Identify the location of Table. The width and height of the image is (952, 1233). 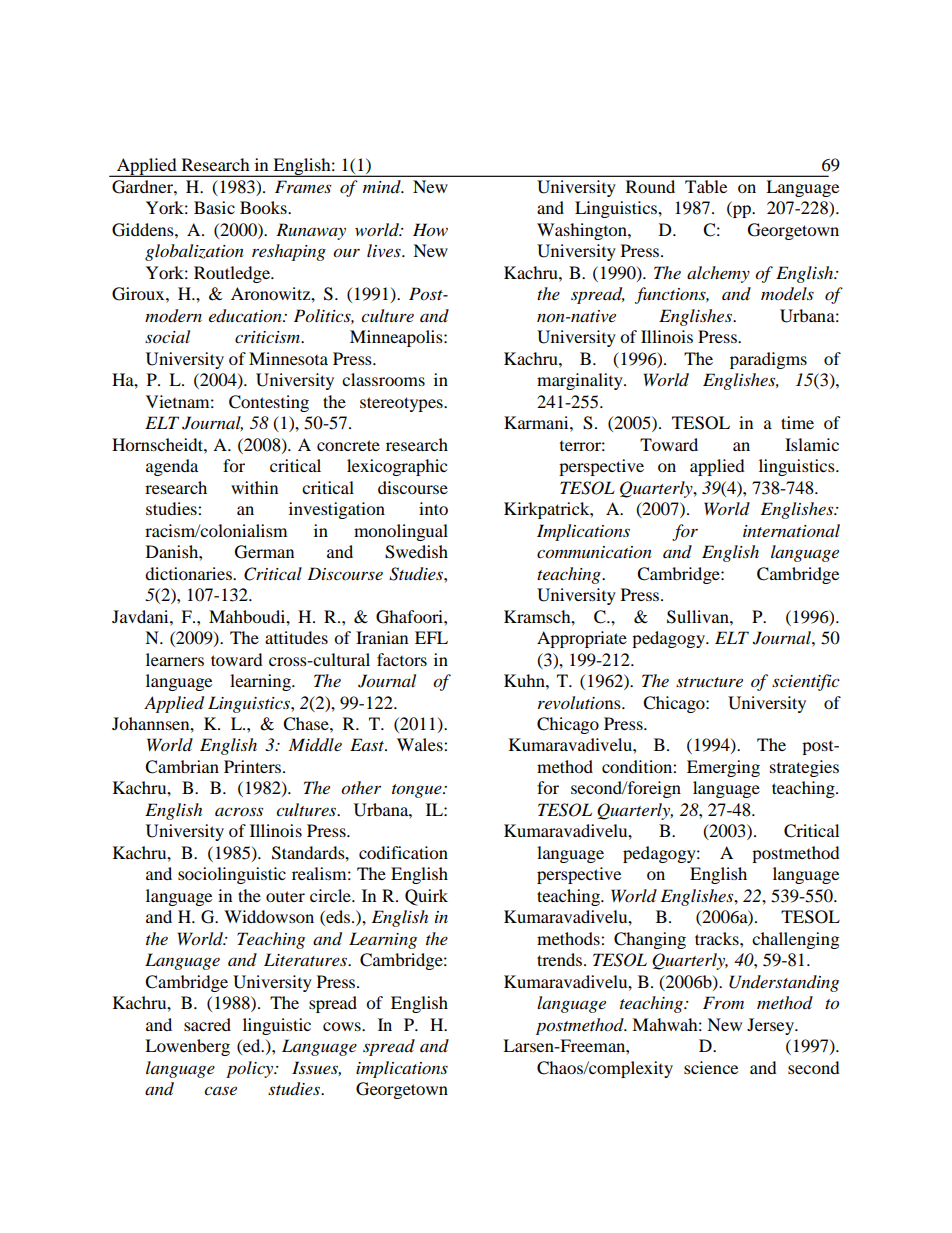
(706, 186).
